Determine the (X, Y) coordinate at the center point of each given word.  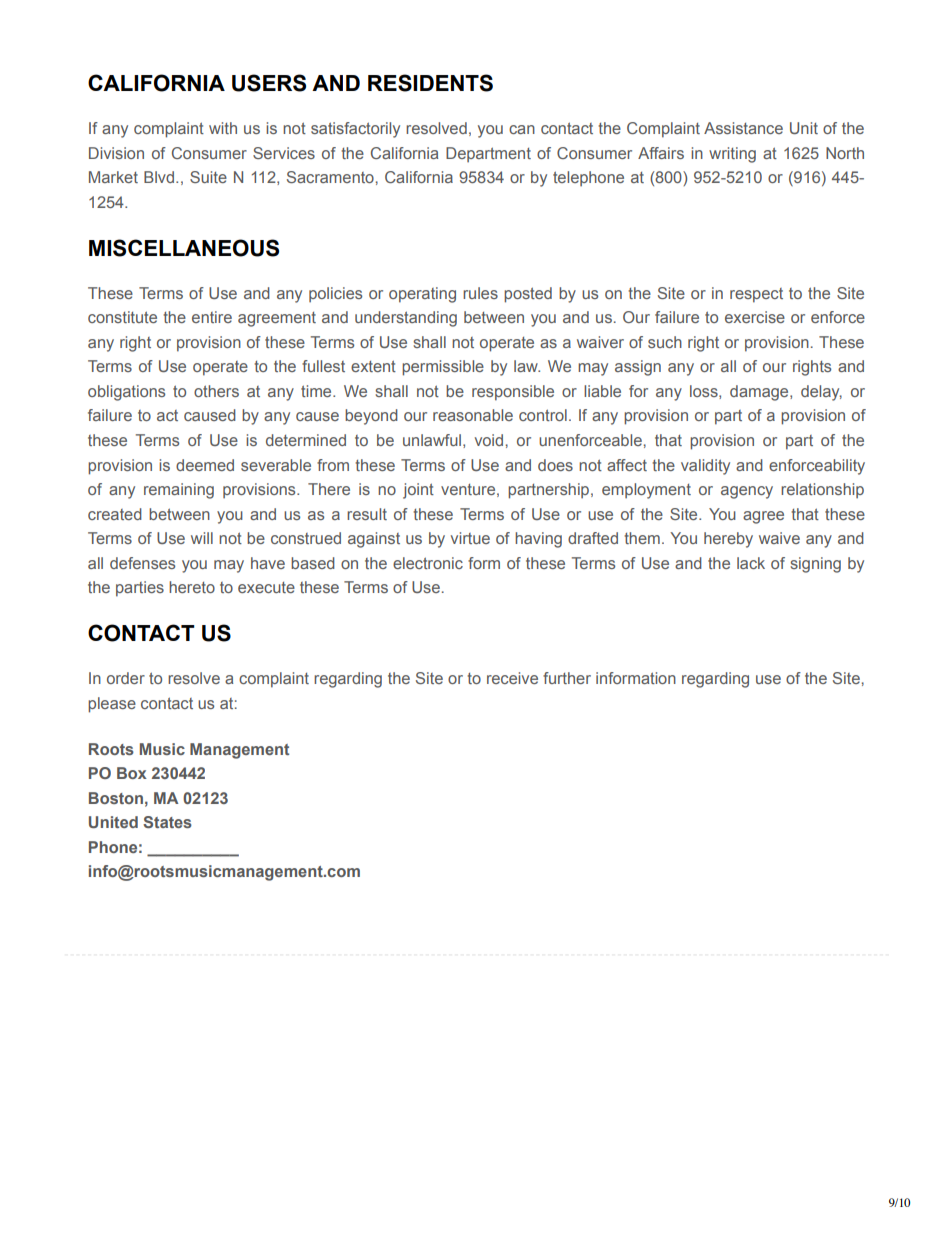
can (522, 129)
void (489, 440)
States (167, 822)
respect (756, 295)
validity (705, 467)
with (223, 128)
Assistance (743, 128)
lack (751, 563)
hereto (192, 587)
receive (512, 678)
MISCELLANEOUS (184, 248)
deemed (205, 465)
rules (480, 293)
